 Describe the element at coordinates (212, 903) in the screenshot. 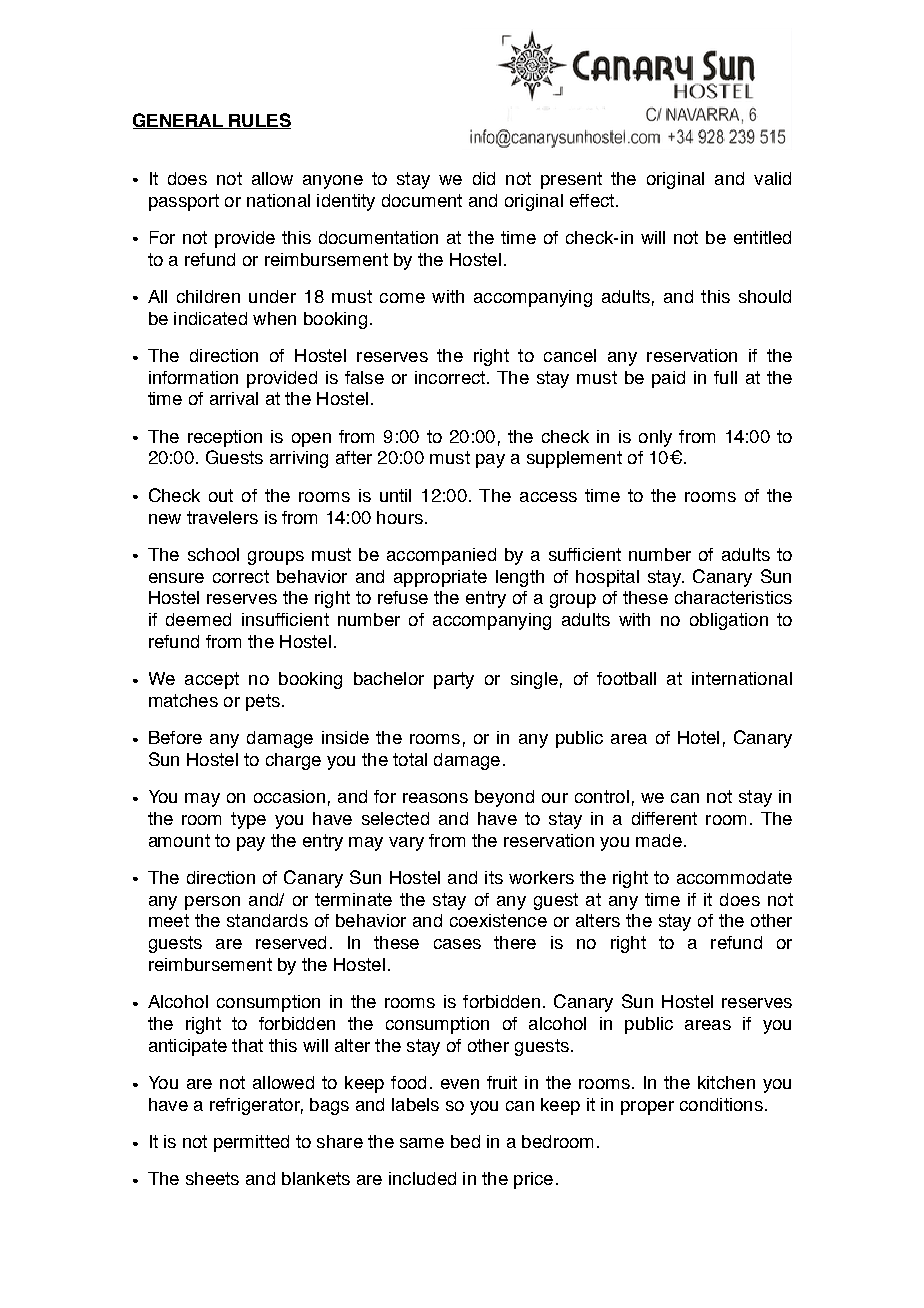

I see `person` at that location.
